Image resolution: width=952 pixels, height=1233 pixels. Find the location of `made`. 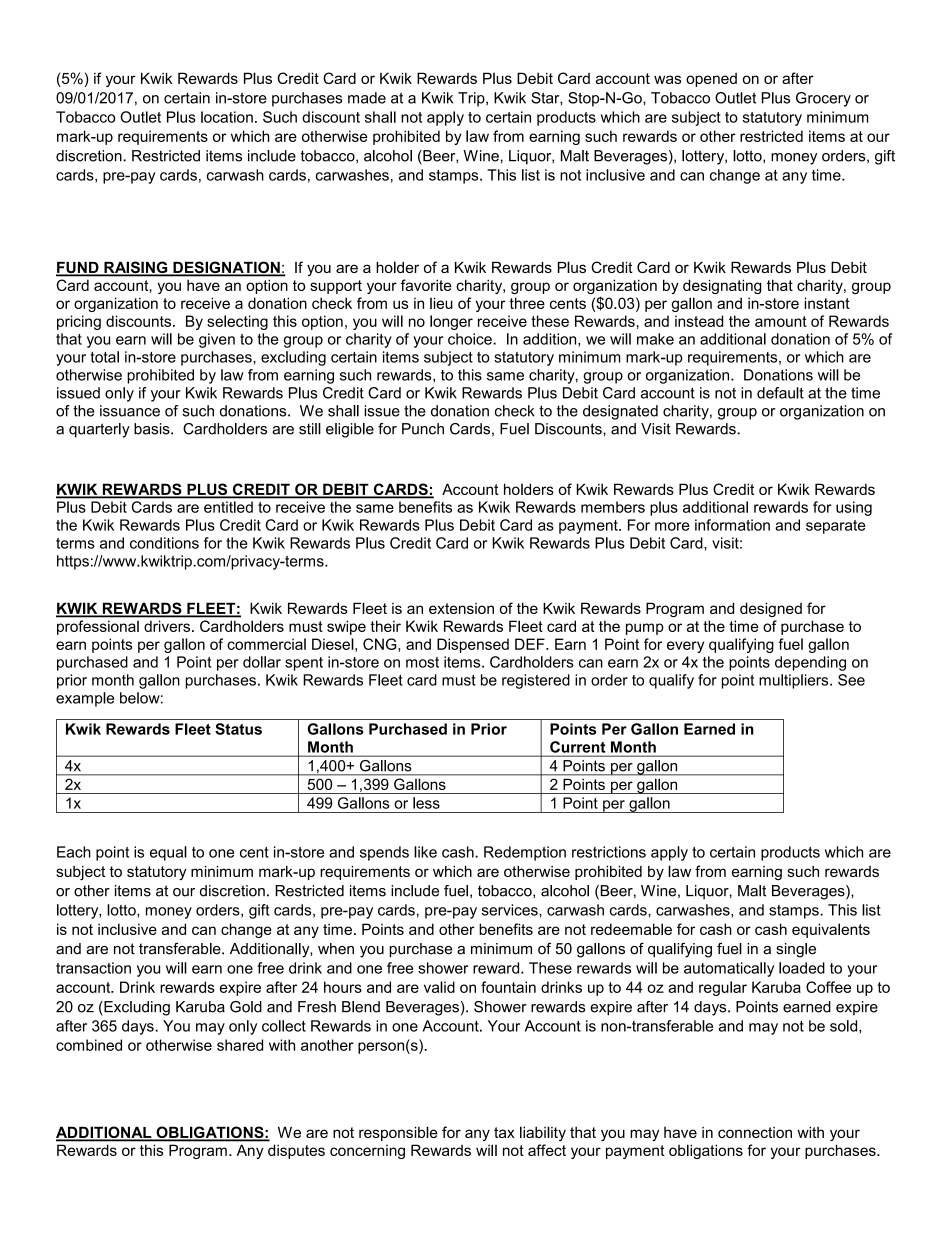

made is located at coordinates (367, 98).
